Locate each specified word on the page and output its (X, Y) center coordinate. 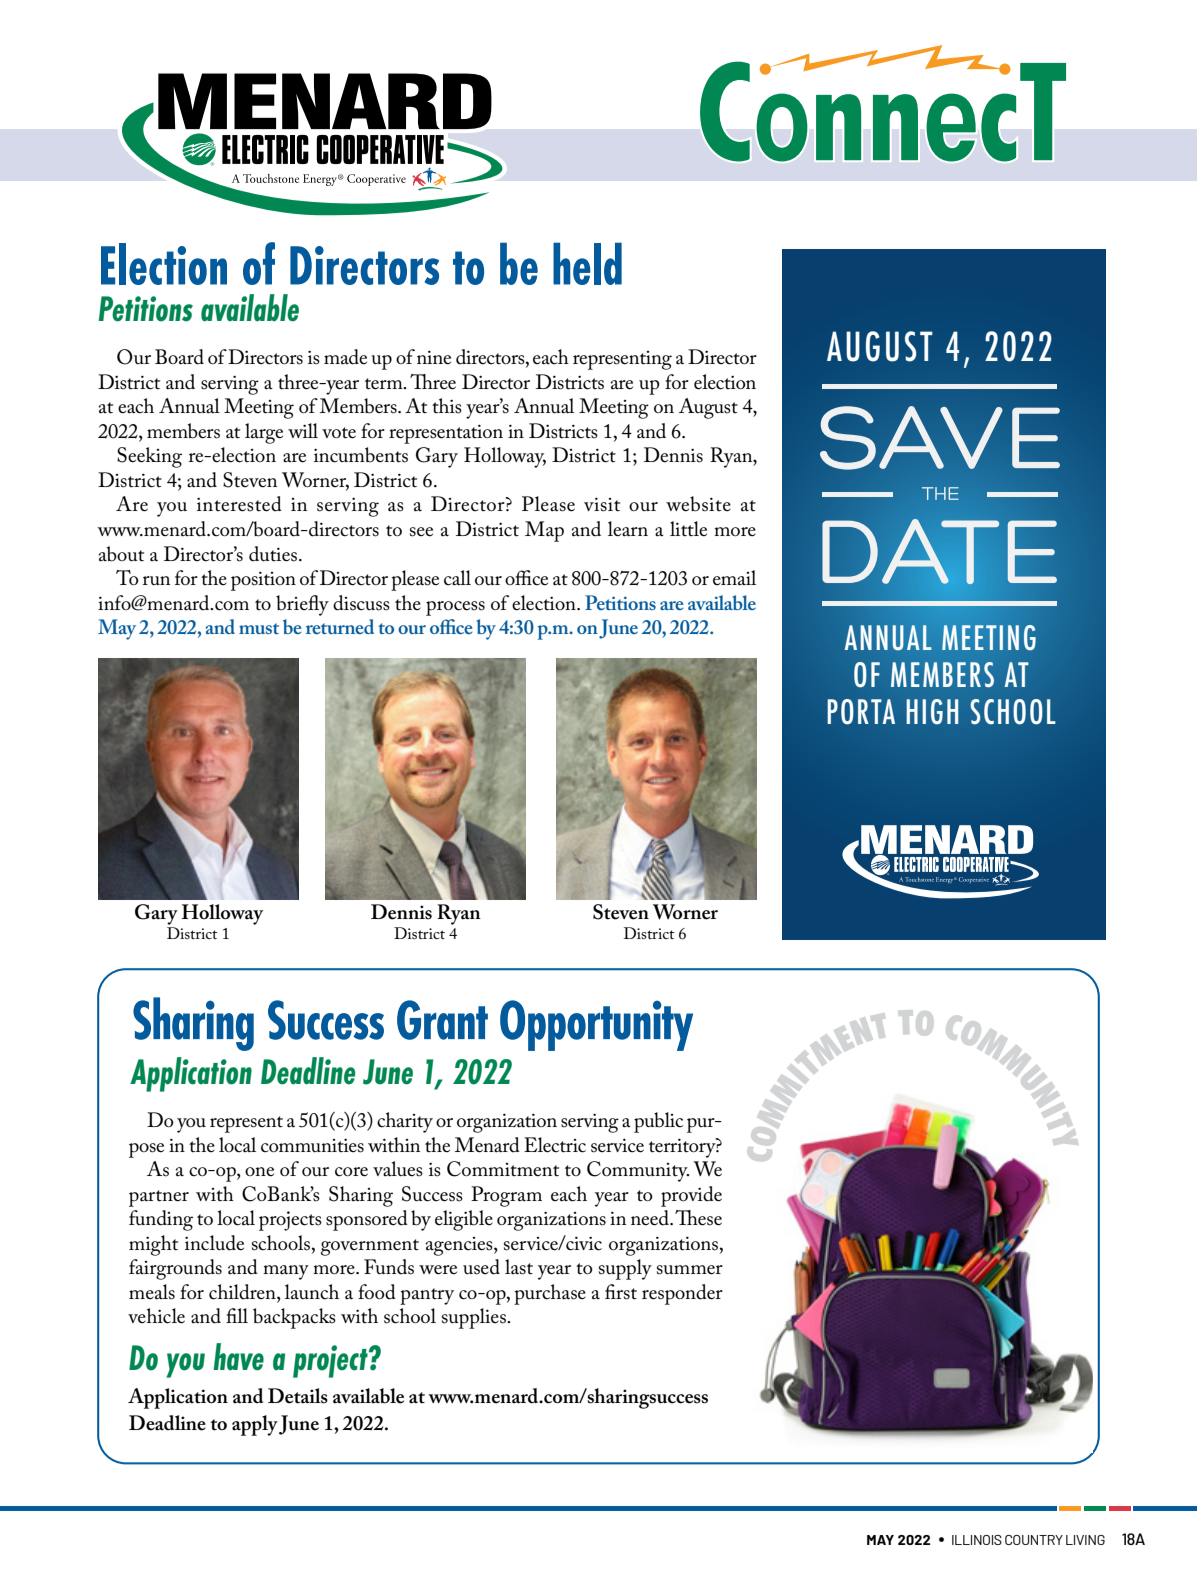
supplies (475, 1318)
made (345, 357)
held (587, 263)
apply (255, 1425)
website (698, 504)
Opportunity (596, 1025)
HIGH (932, 711)
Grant (442, 1020)
